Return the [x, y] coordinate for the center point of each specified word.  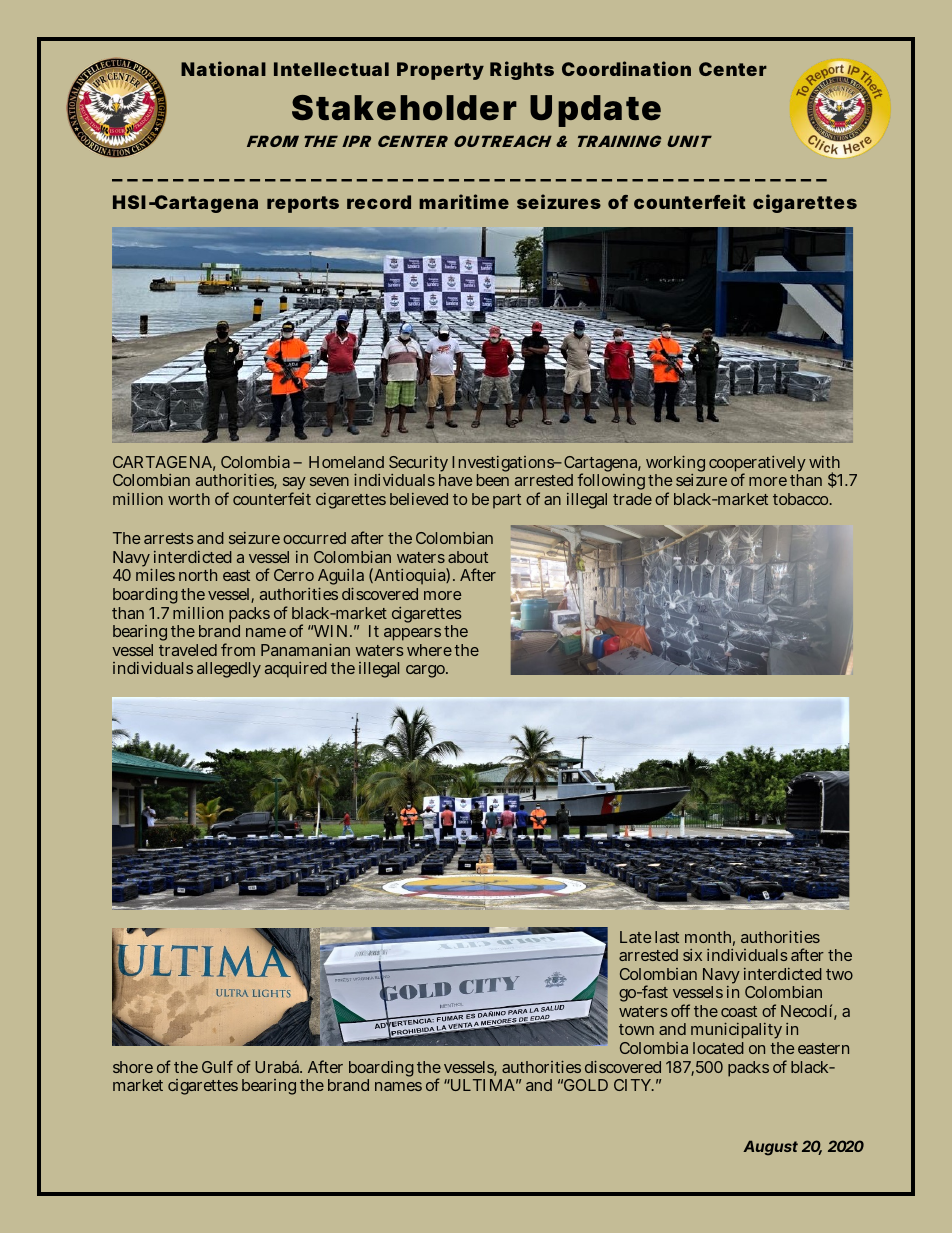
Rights [522, 70]
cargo [427, 671]
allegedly [229, 670]
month [710, 938]
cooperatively [757, 465]
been [493, 480]
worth [189, 499]
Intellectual [331, 69]
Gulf [217, 1066]
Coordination [626, 68]
